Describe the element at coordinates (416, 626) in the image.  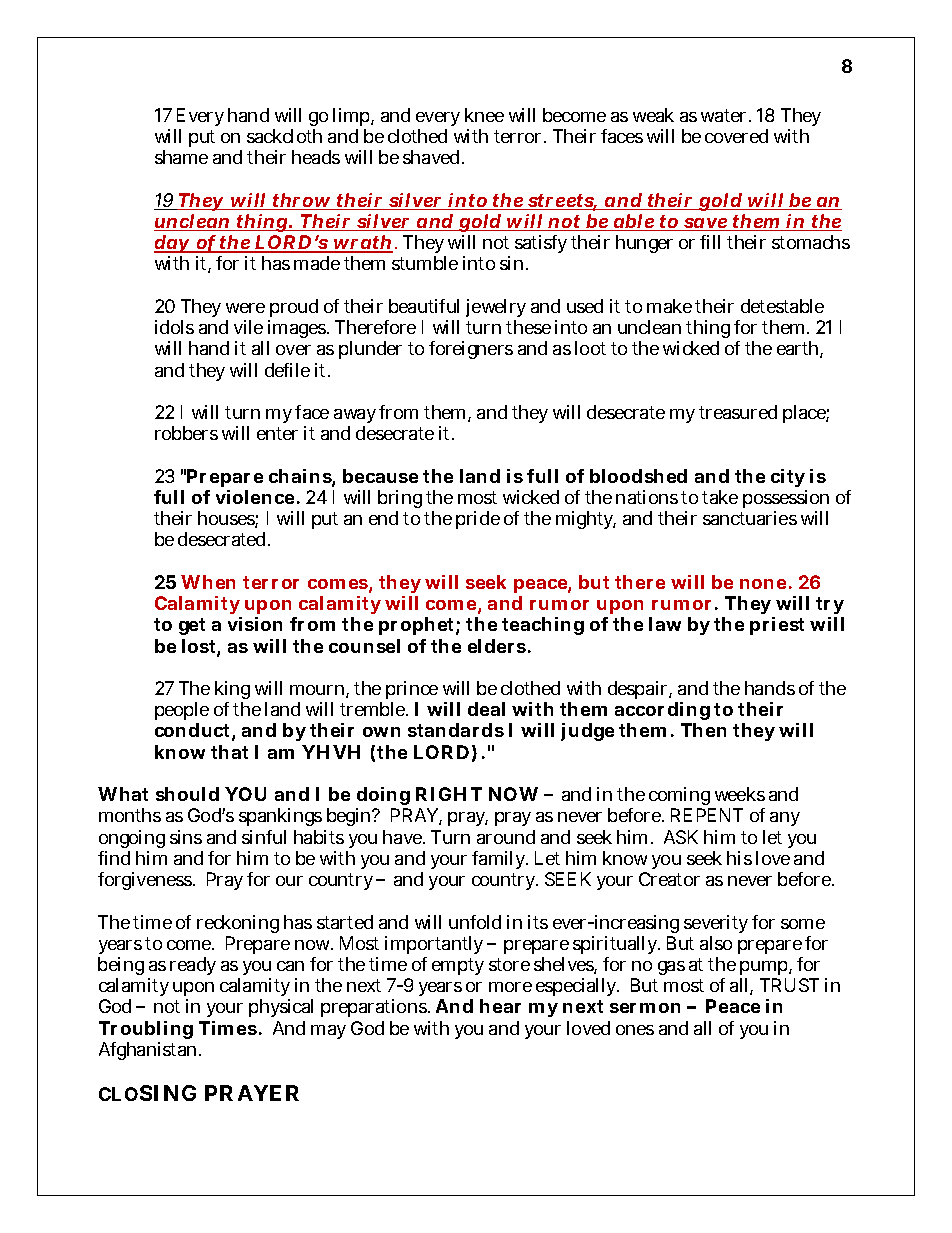
I see `prophet` at that location.
